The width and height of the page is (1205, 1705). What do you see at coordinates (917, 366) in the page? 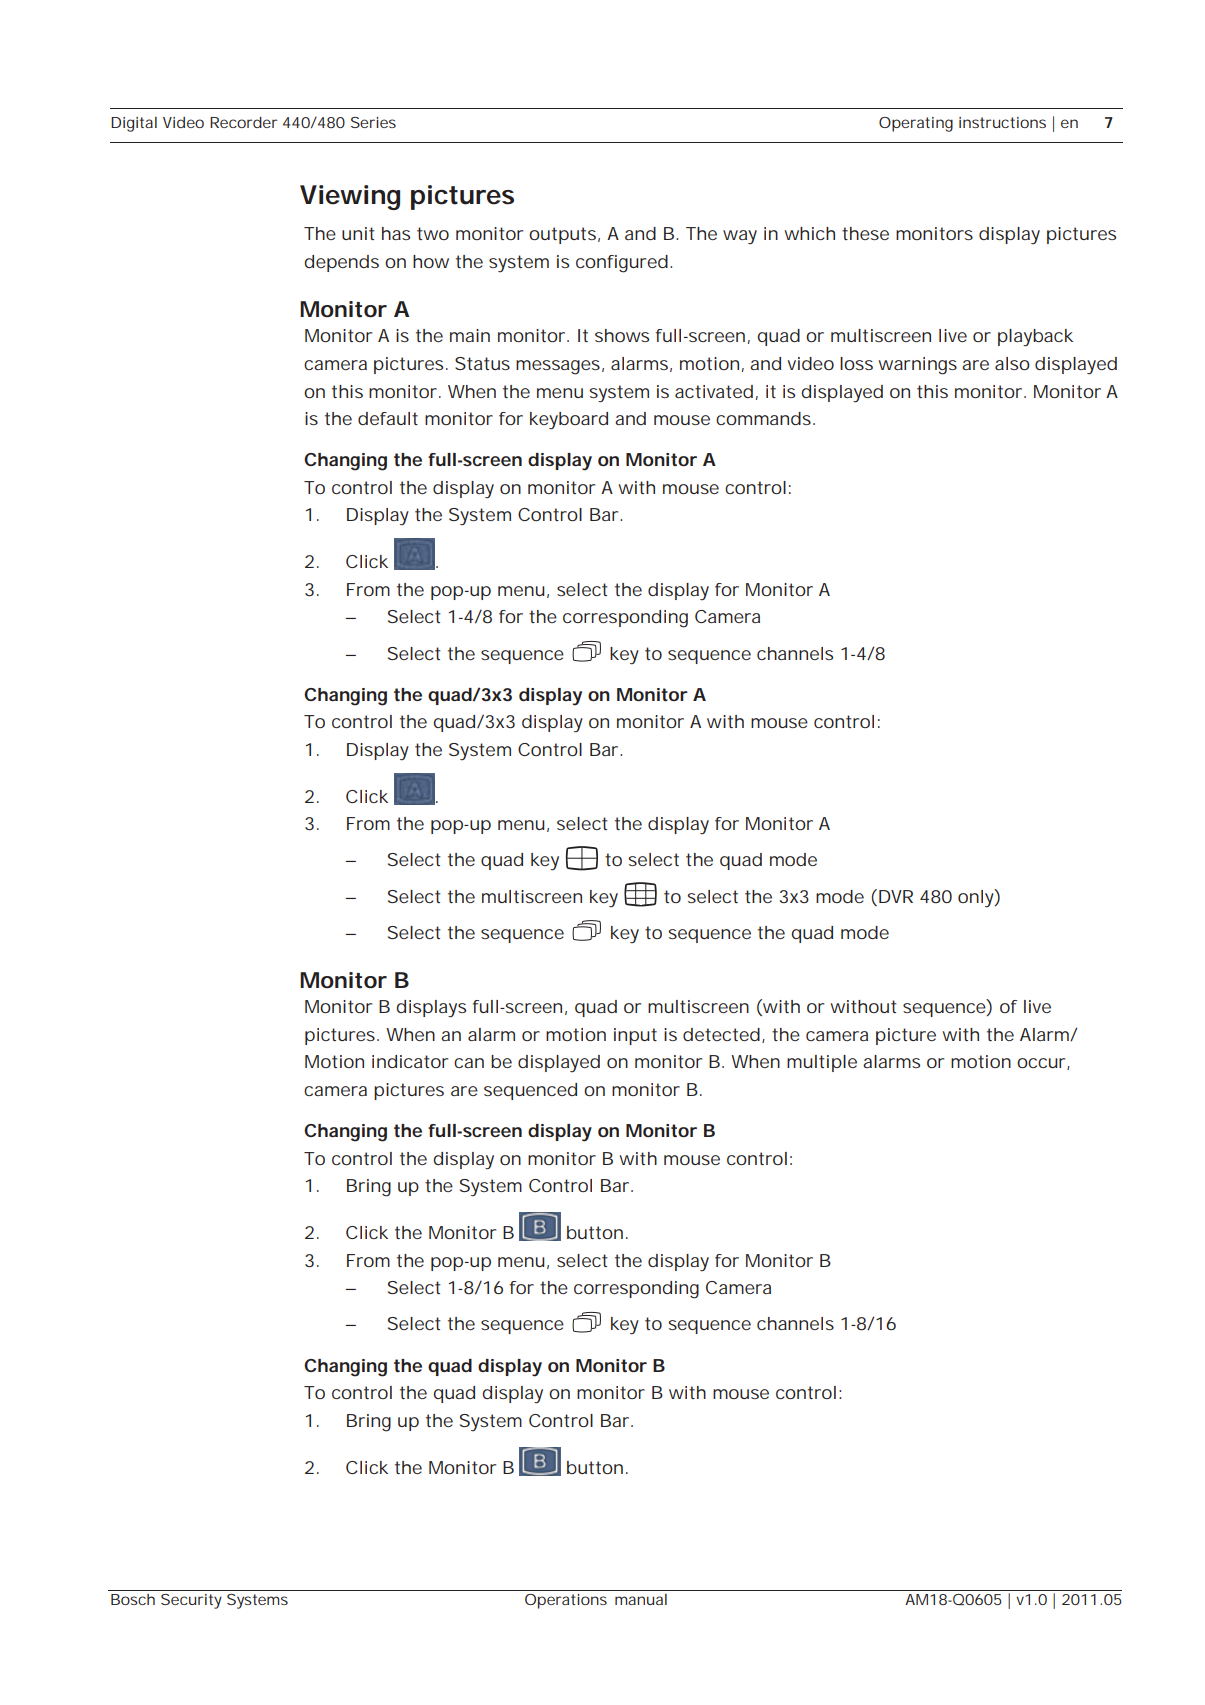
I see `warnings` at bounding box center [917, 366].
